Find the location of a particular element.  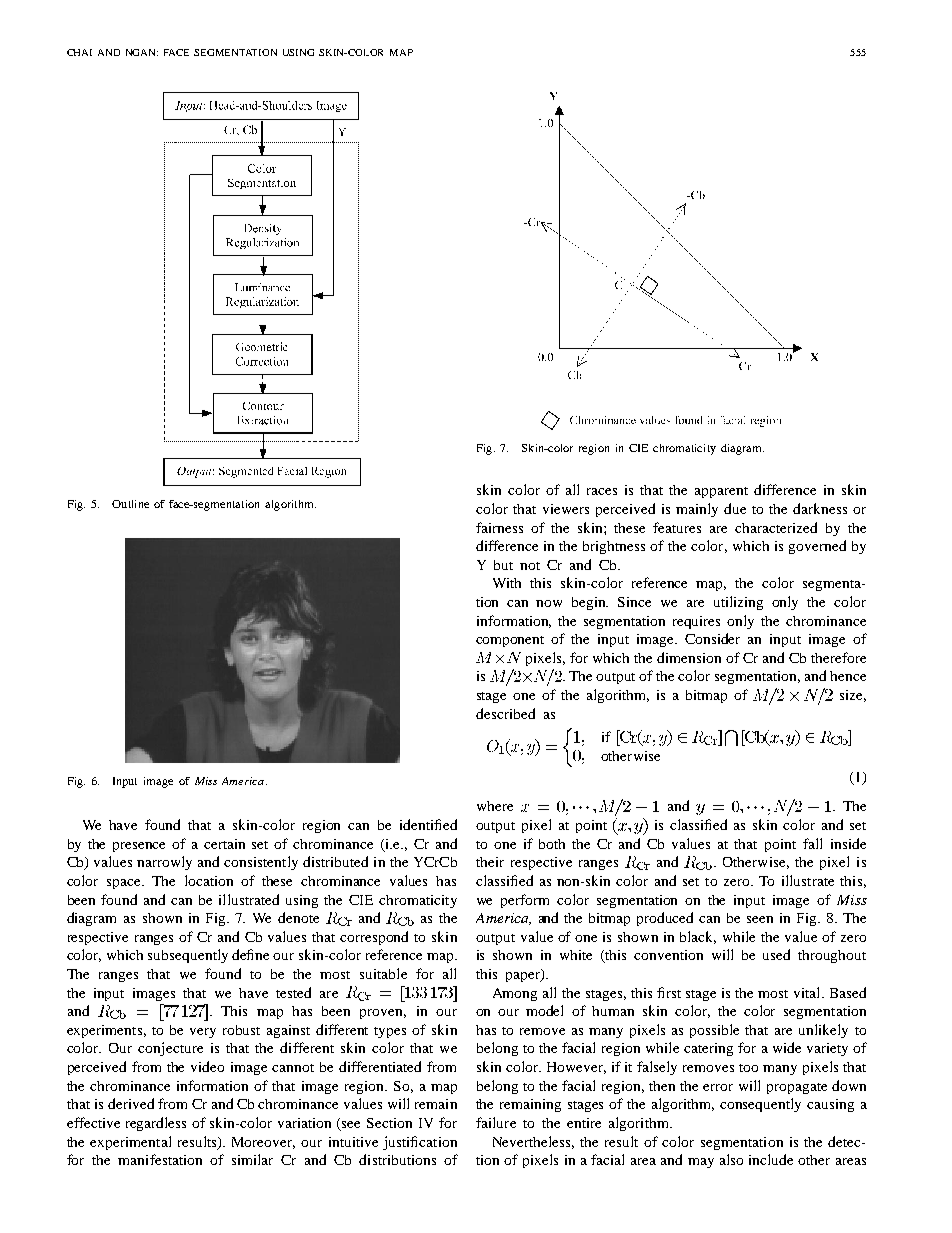

With is located at coordinates (507, 583).
